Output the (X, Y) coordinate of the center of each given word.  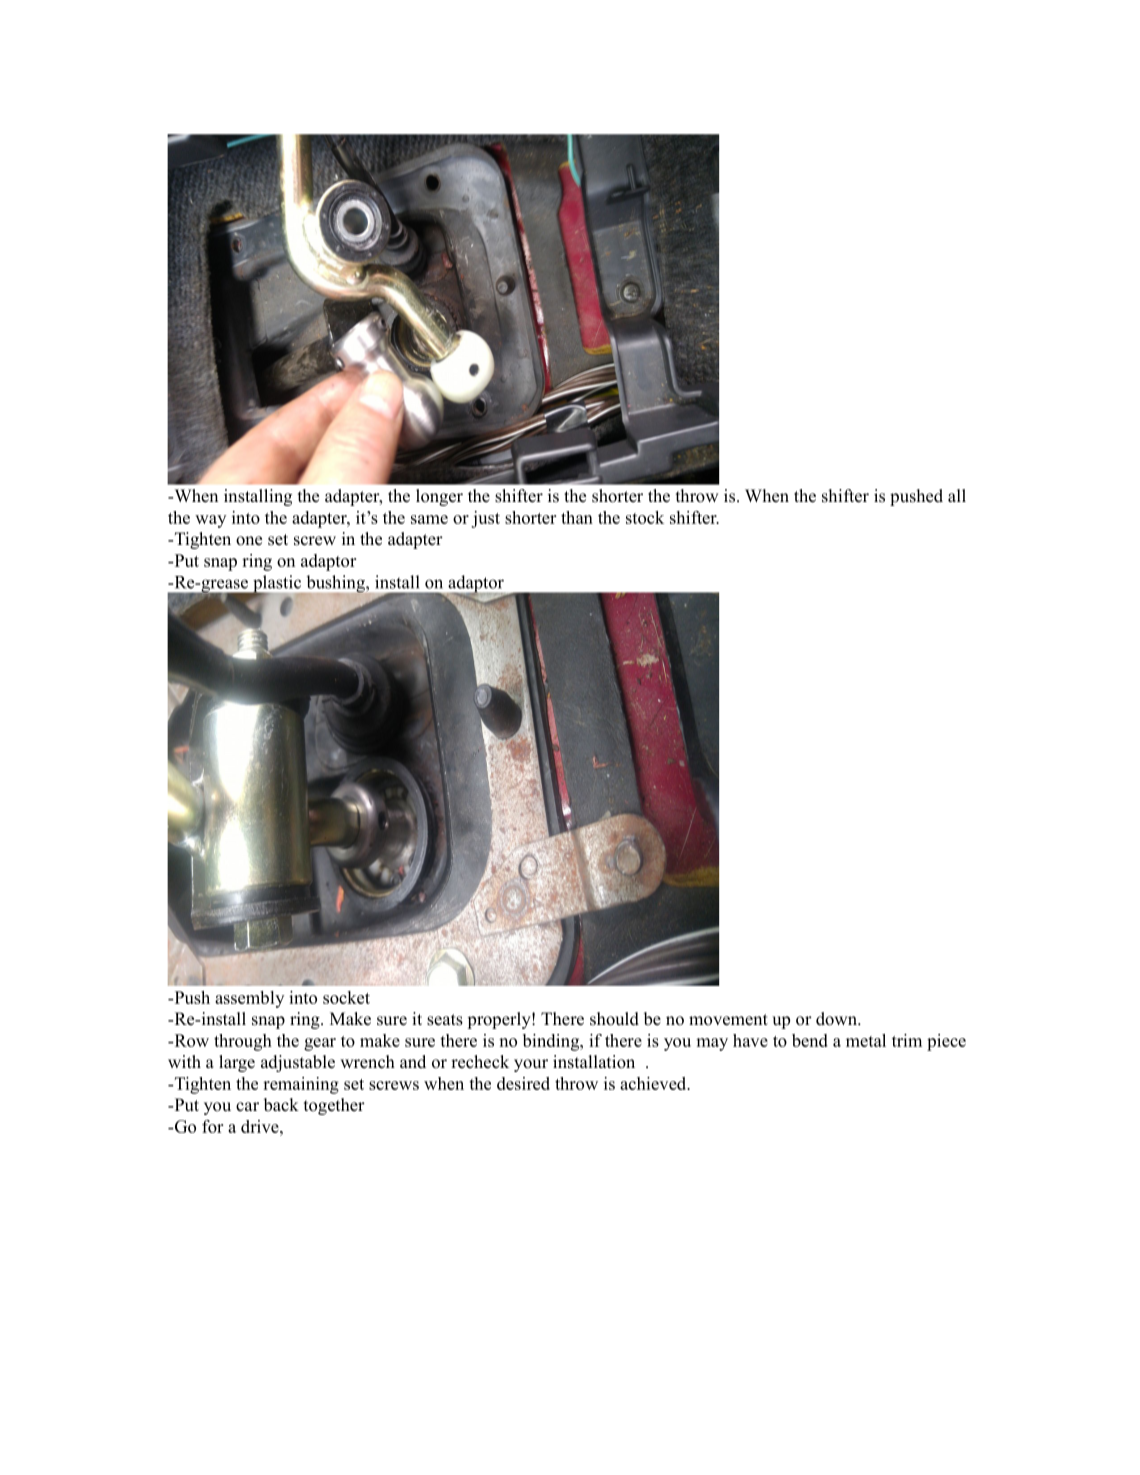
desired (523, 1083)
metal (866, 1040)
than (577, 517)
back (281, 1104)
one (249, 541)
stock (645, 517)
